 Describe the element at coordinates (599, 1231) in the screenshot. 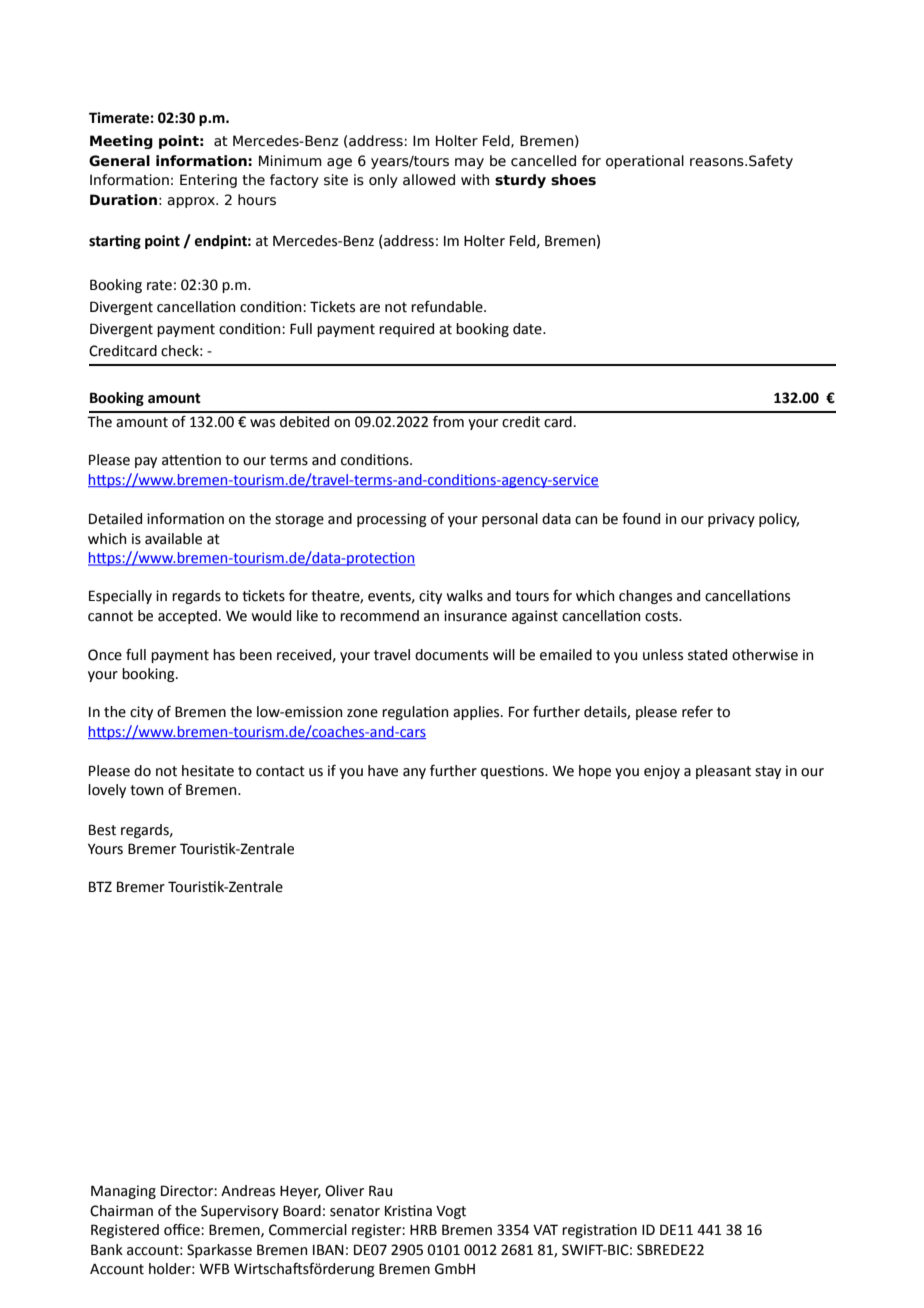

I see `registration` at that location.
